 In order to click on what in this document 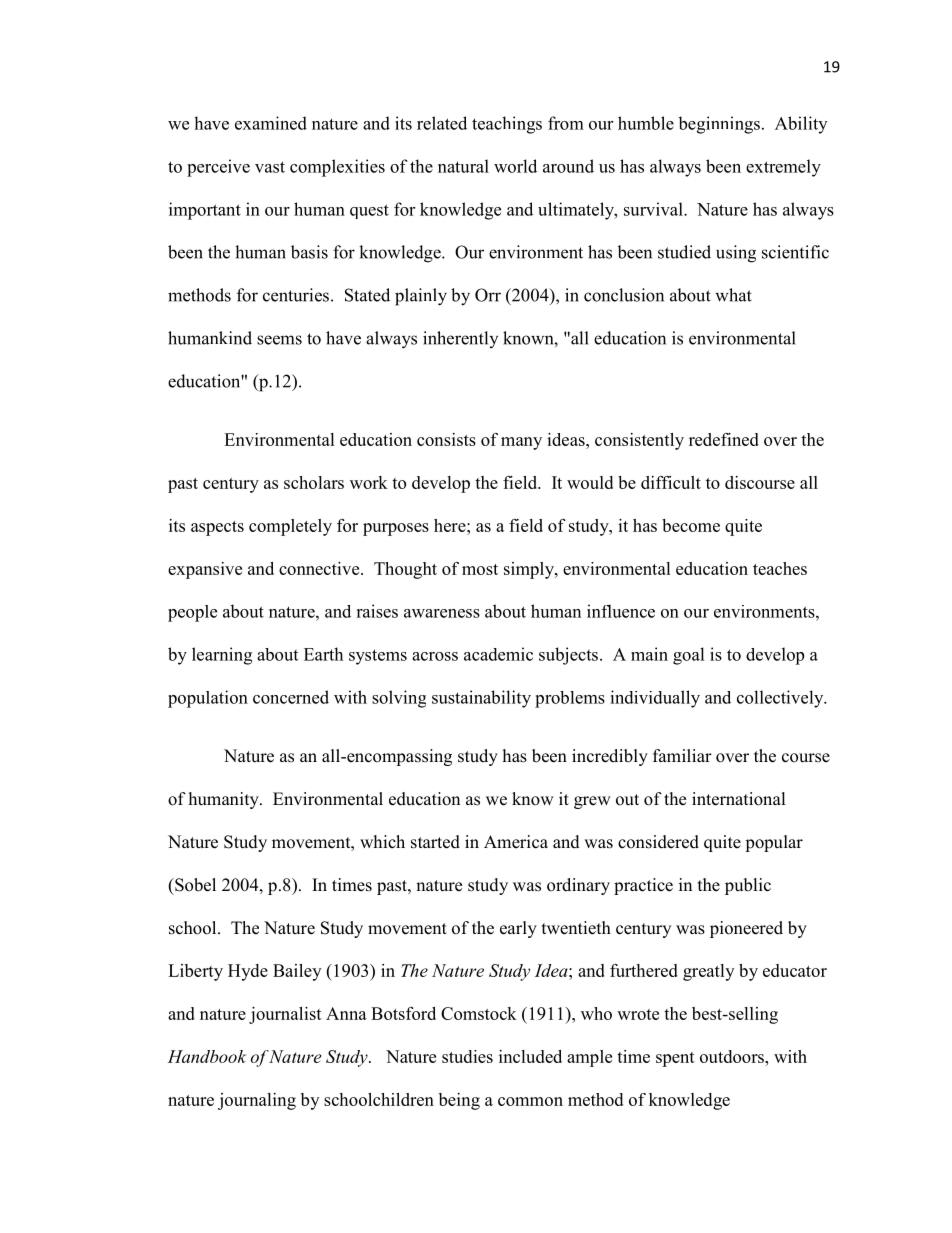, I will do `click(733, 295)`.
